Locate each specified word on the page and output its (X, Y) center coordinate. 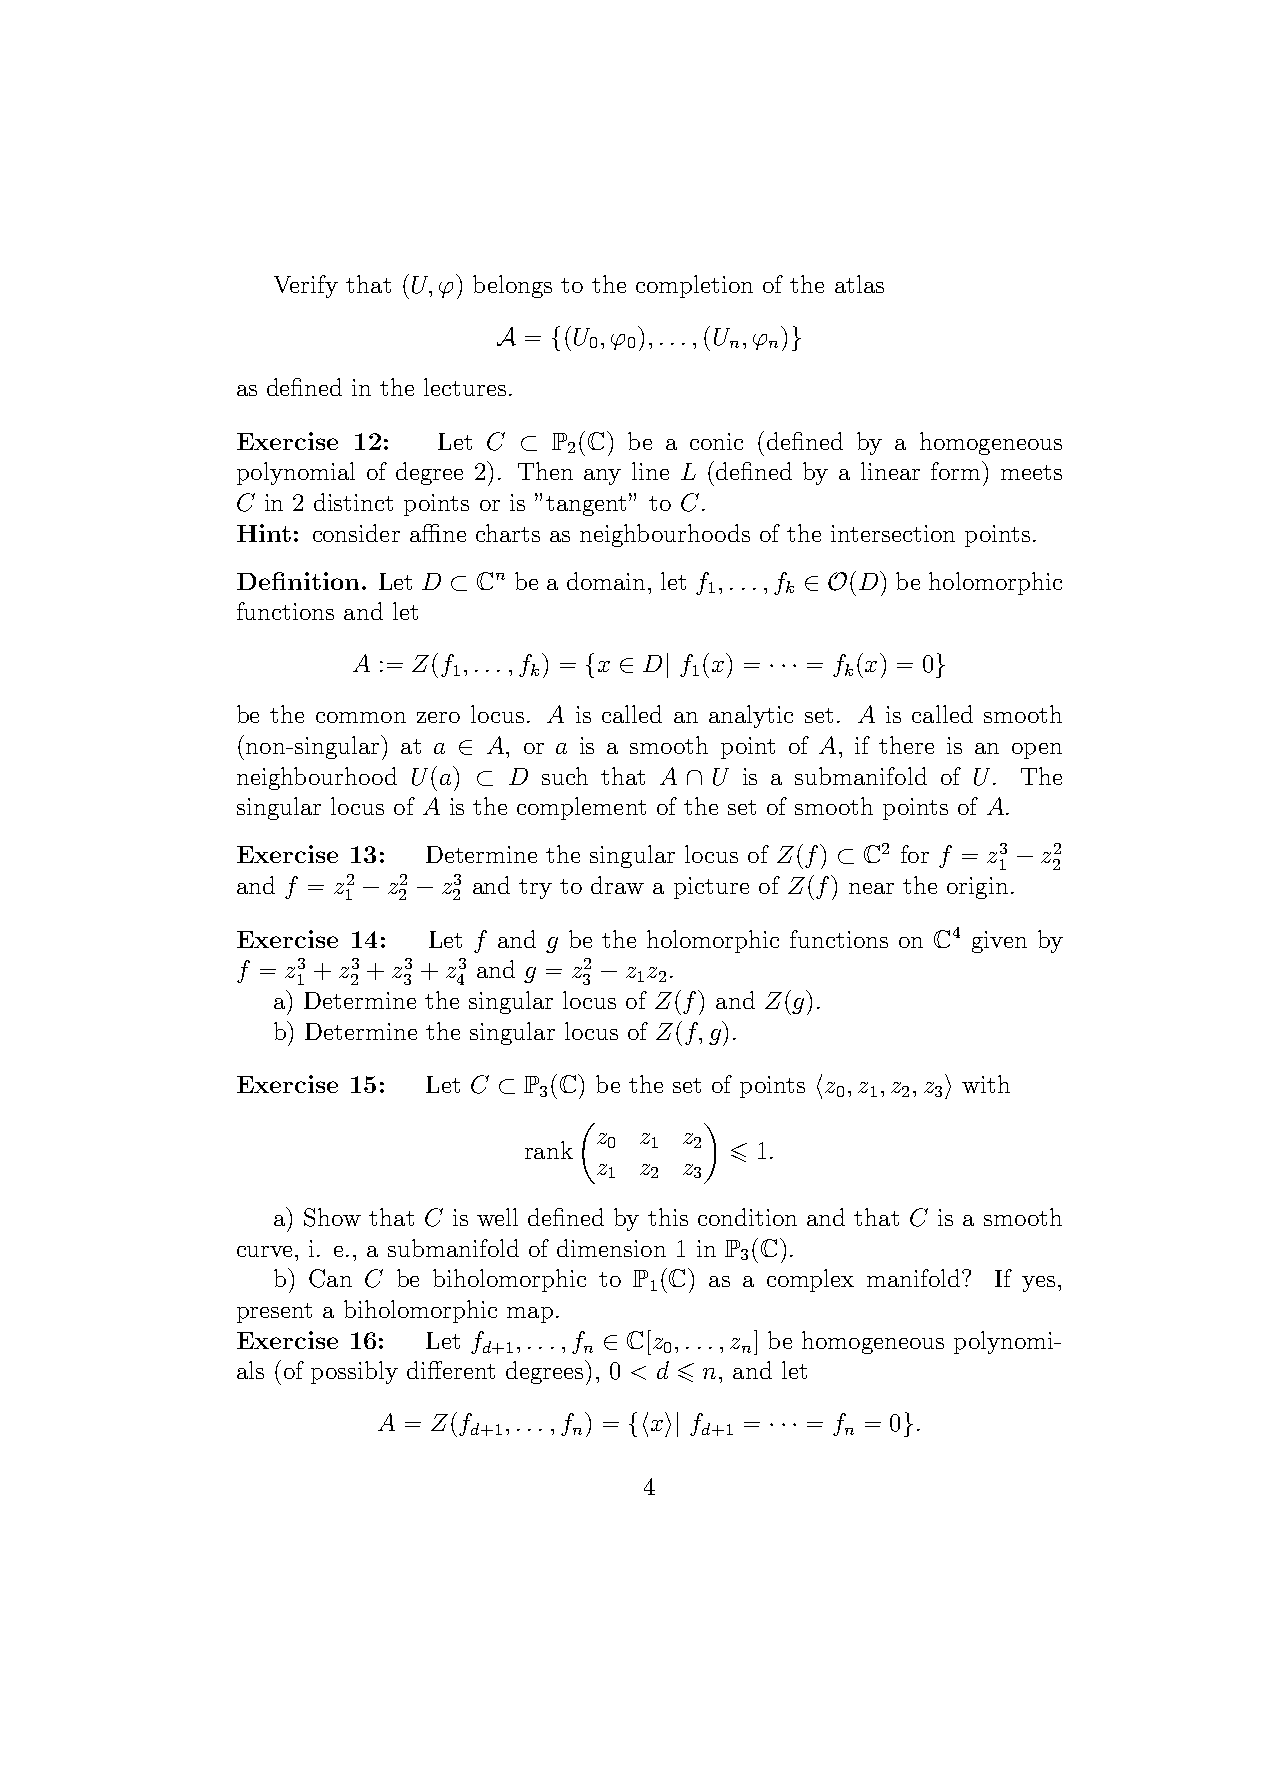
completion (694, 286)
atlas (859, 284)
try (535, 889)
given (999, 942)
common (361, 717)
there (906, 745)
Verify (306, 286)
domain (606, 581)
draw (617, 885)
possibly (354, 1372)
